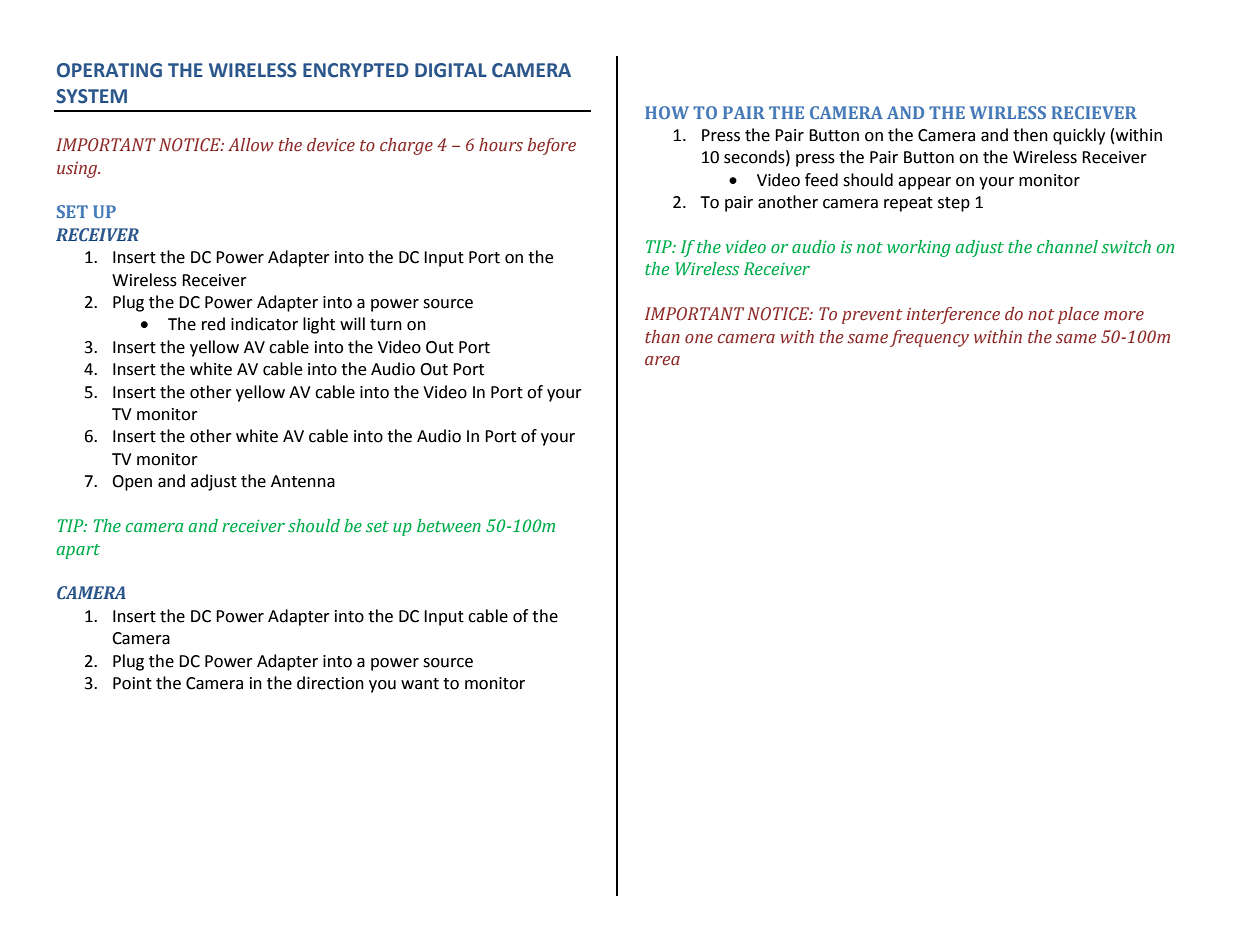 This screenshot has height=952, width=1233. What do you see at coordinates (330, 683) in the screenshot?
I see `direction` at bounding box center [330, 683].
